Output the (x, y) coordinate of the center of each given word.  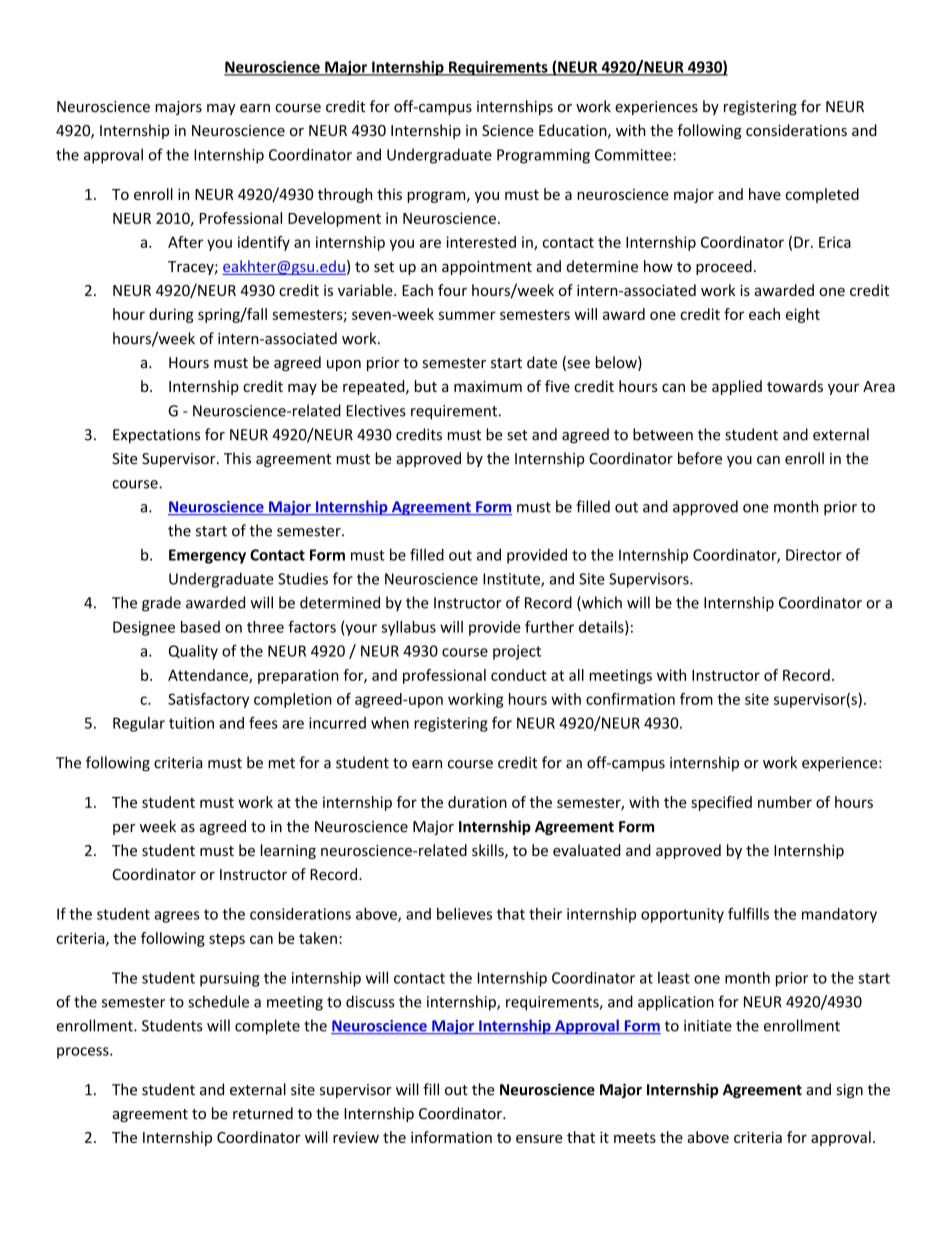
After (185, 242)
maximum (488, 386)
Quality (193, 652)
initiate (708, 1026)
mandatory (839, 915)
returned (263, 1113)
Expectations (156, 436)
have (765, 194)
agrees (177, 917)
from (696, 699)
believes (464, 914)
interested (481, 242)
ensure (539, 1139)
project (517, 652)
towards (795, 386)
